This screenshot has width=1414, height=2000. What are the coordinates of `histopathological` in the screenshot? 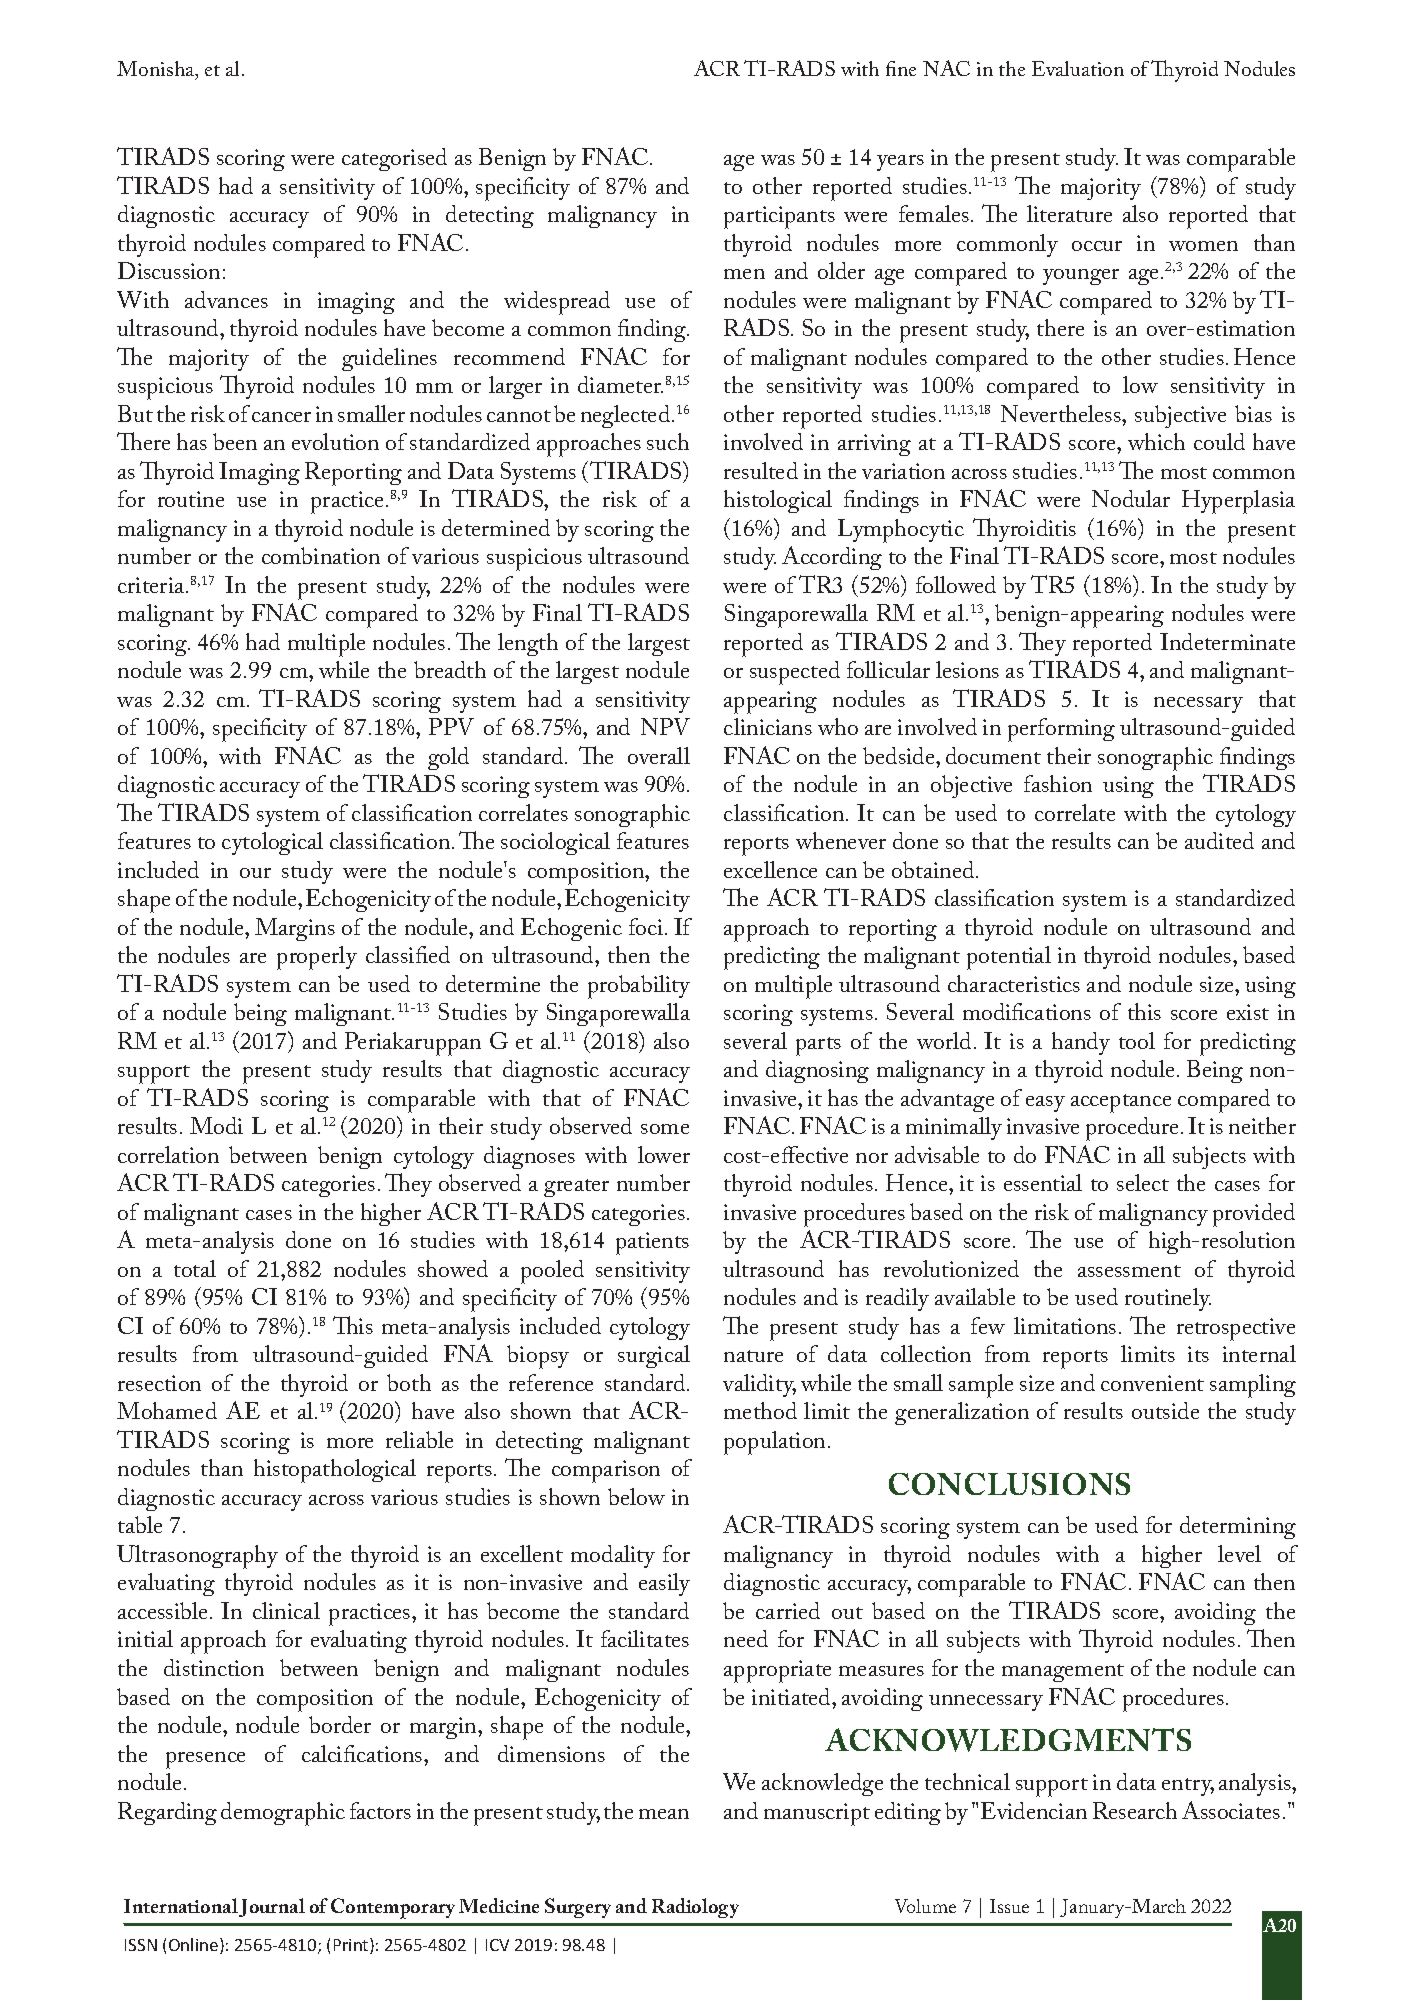 It's located at (335, 1471).
